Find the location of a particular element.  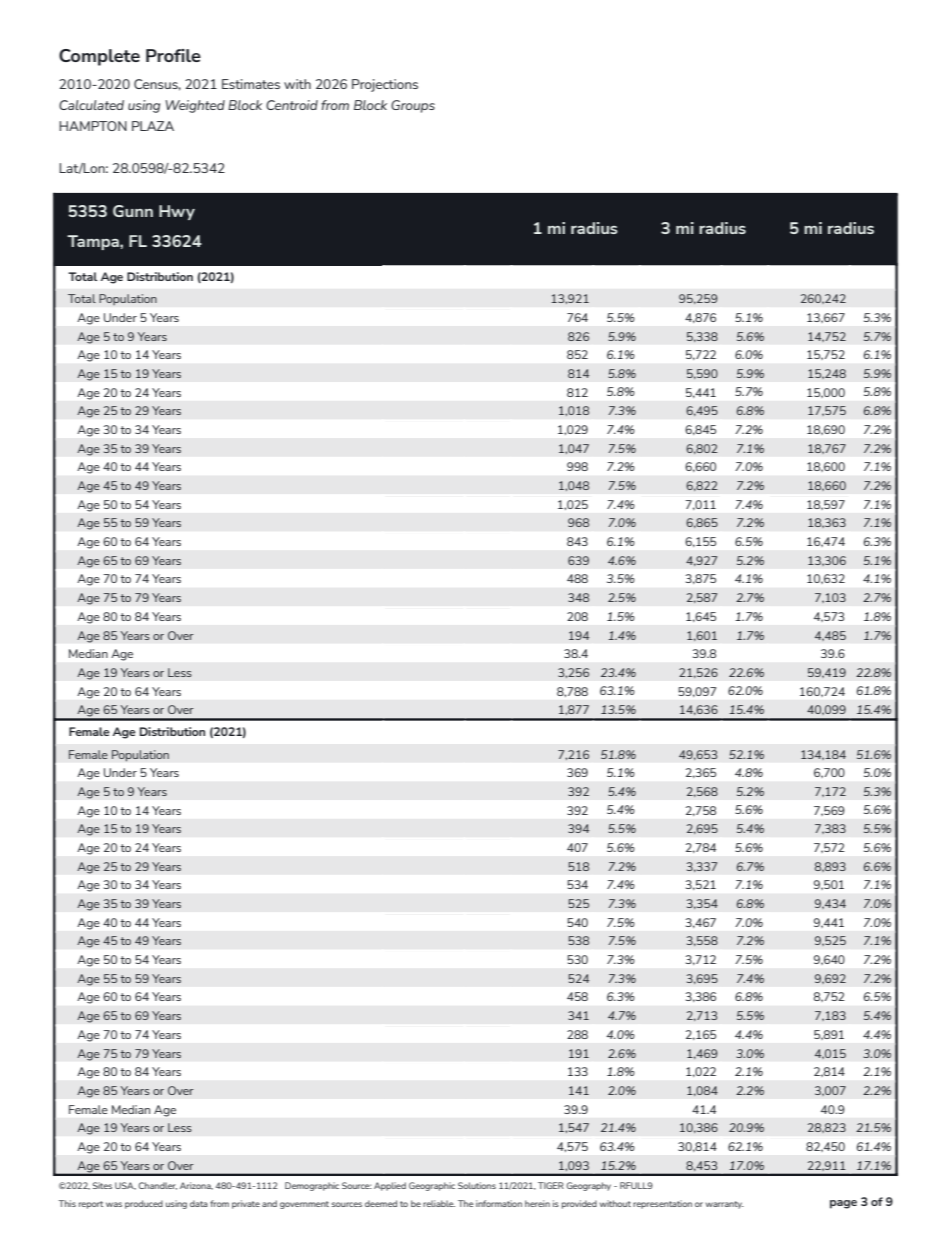

warranty is located at coordinates (724, 1205).
